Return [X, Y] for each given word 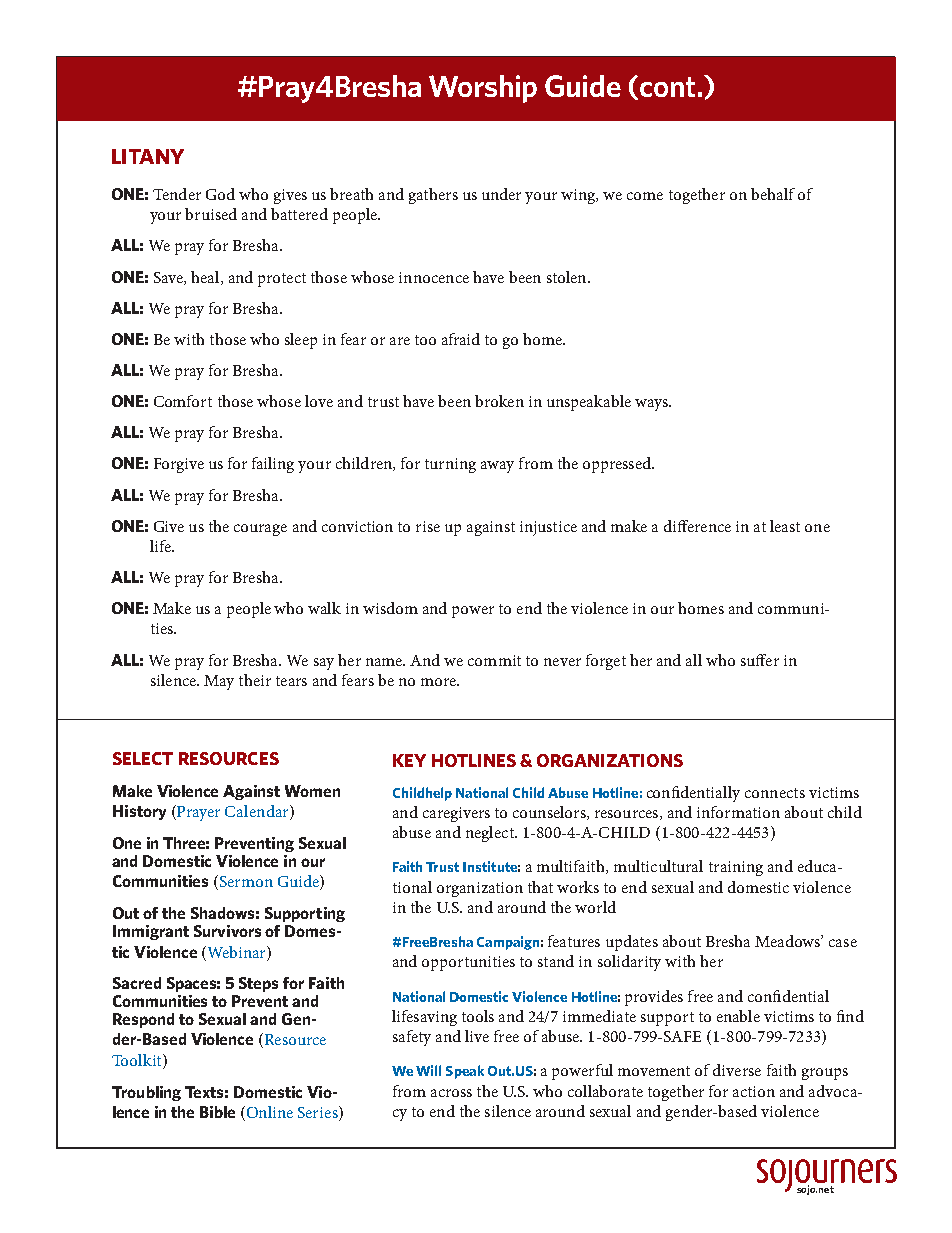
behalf [773, 194]
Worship [483, 89]
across [451, 1093]
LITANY [148, 156]
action [754, 1091]
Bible [217, 1112]
